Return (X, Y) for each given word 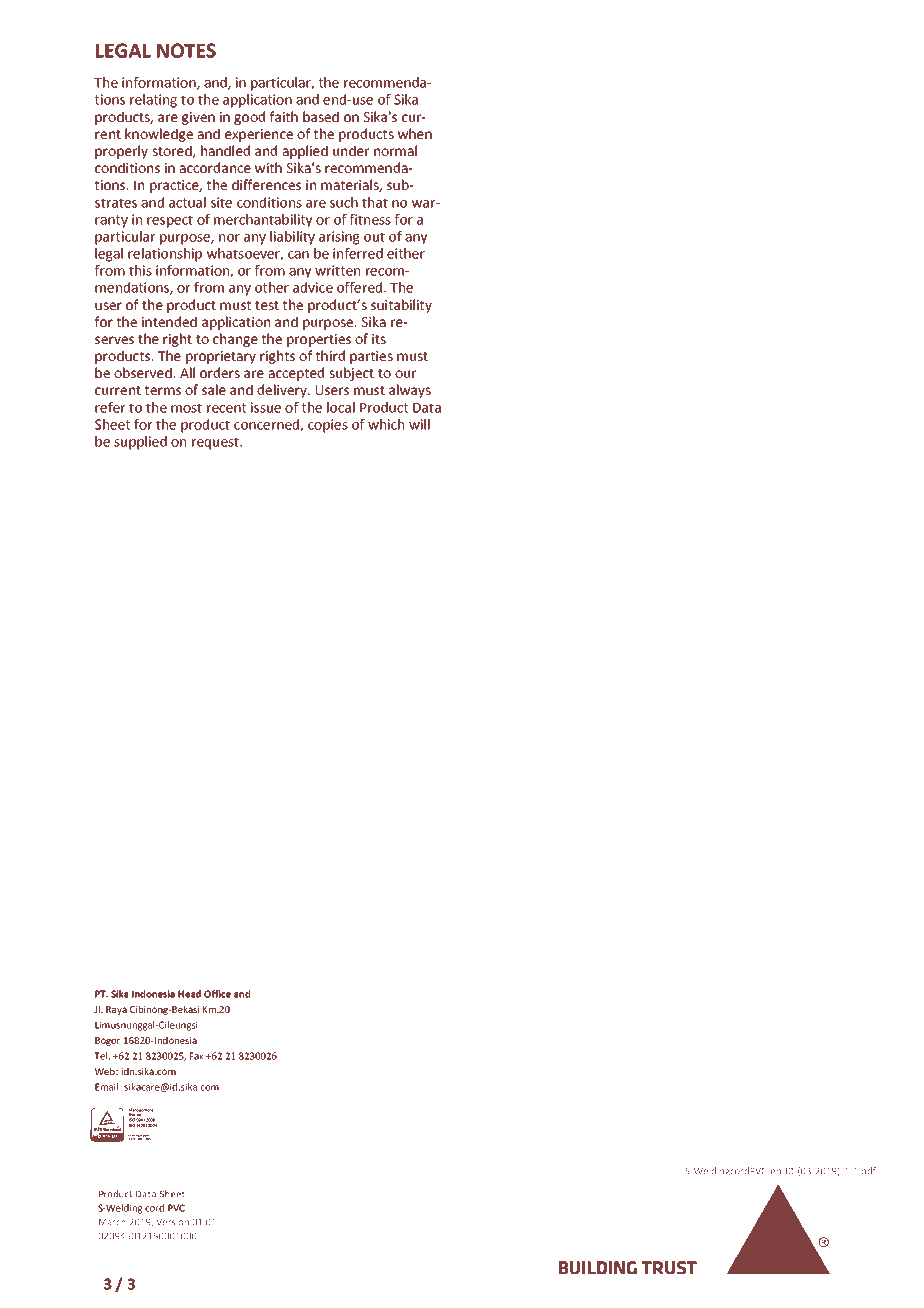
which (386, 424)
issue (266, 407)
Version (172, 1222)
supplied (140, 443)
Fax (197, 1056)
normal (395, 150)
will (419, 424)
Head (189, 994)
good (249, 118)
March (112, 1222)
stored (173, 151)
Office (217, 994)
